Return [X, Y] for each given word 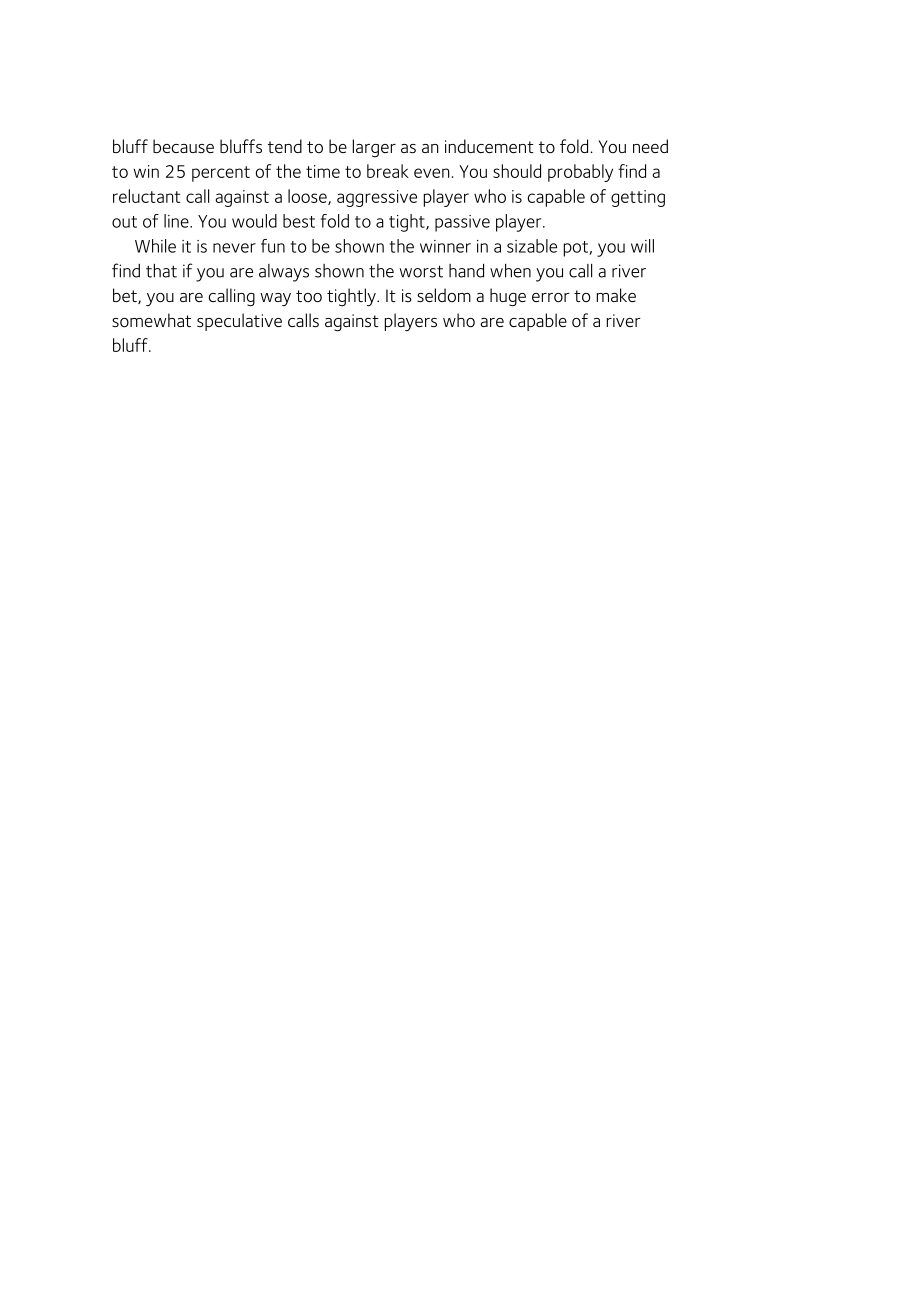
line [177, 221]
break [388, 171]
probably [580, 173]
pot [577, 249]
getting [638, 198]
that [161, 271]
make [616, 295]
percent [221, 174]
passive [462, 223]
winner [445, 246]
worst [421, 271]
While [155, 246]
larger [374, 148]
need [650, 146]
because [183, 146]
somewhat [151, 320]
